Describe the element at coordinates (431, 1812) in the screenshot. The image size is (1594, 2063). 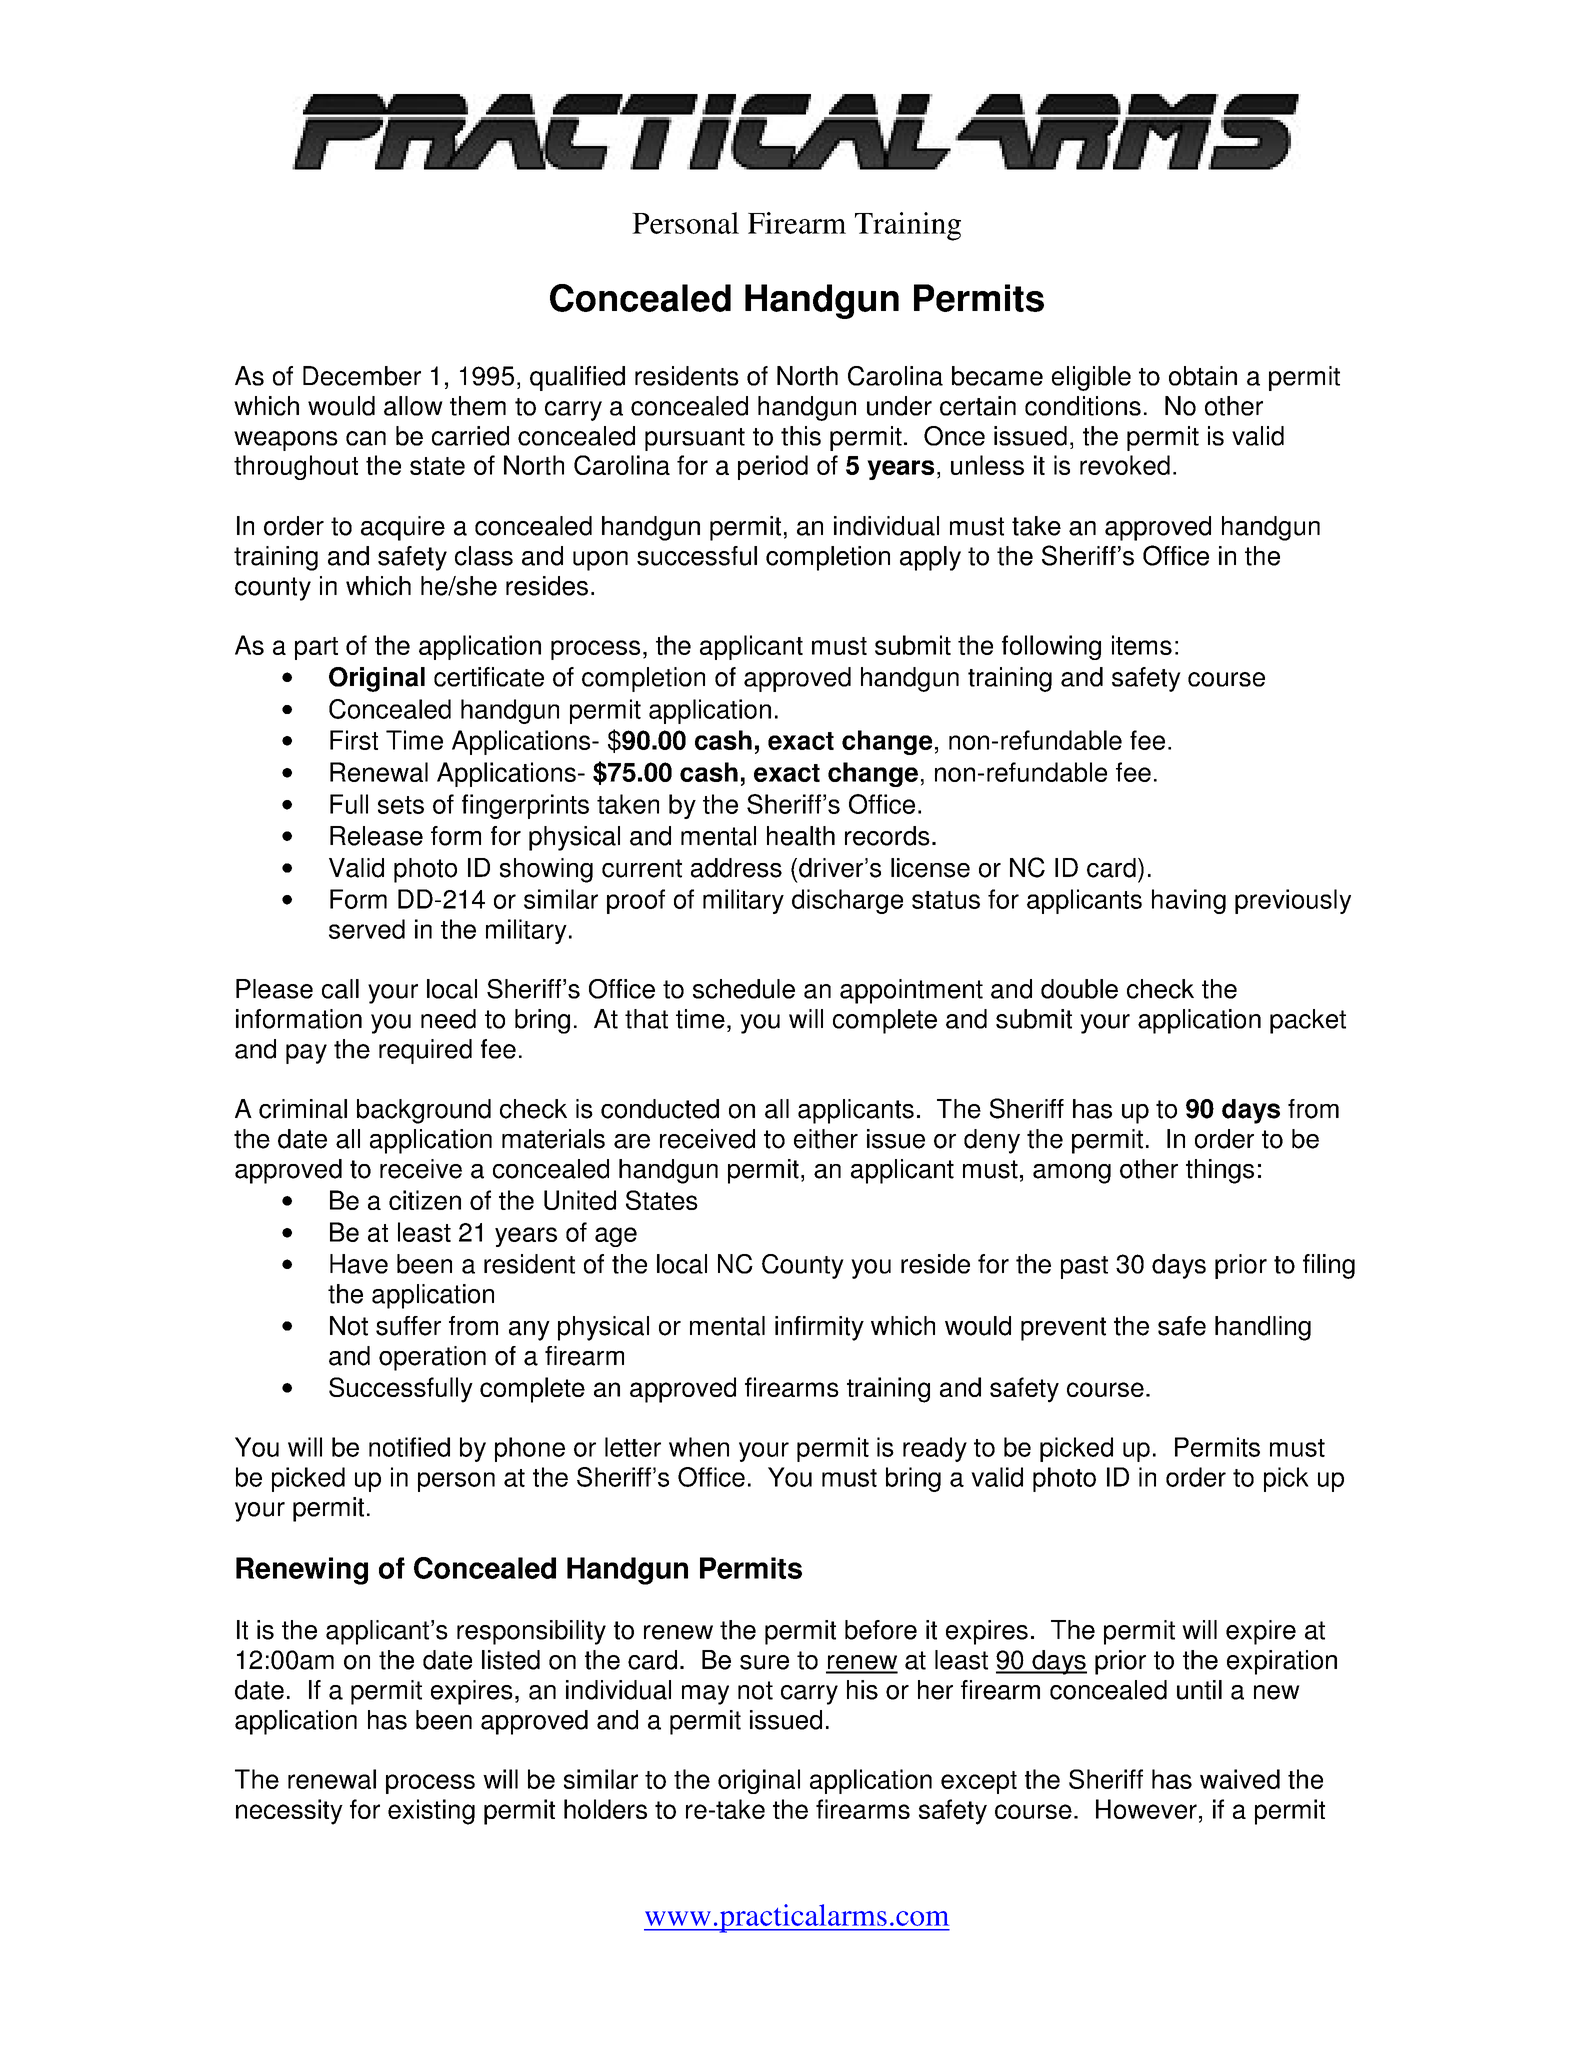
I see `existing` at that location.
